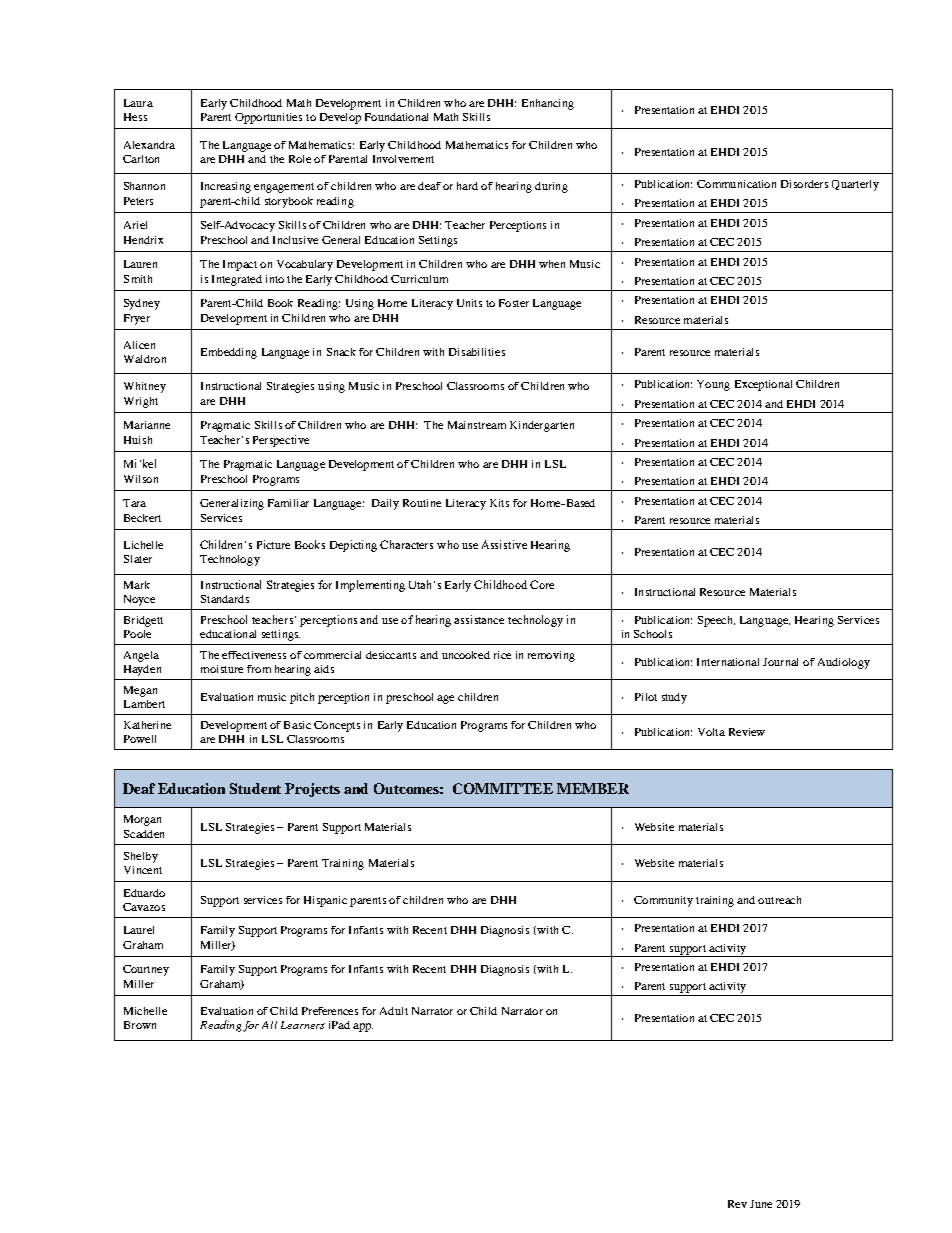  What do you see at coordinates (502, 655) in the page?
I see `rice` at bounding box center [502, 655].
